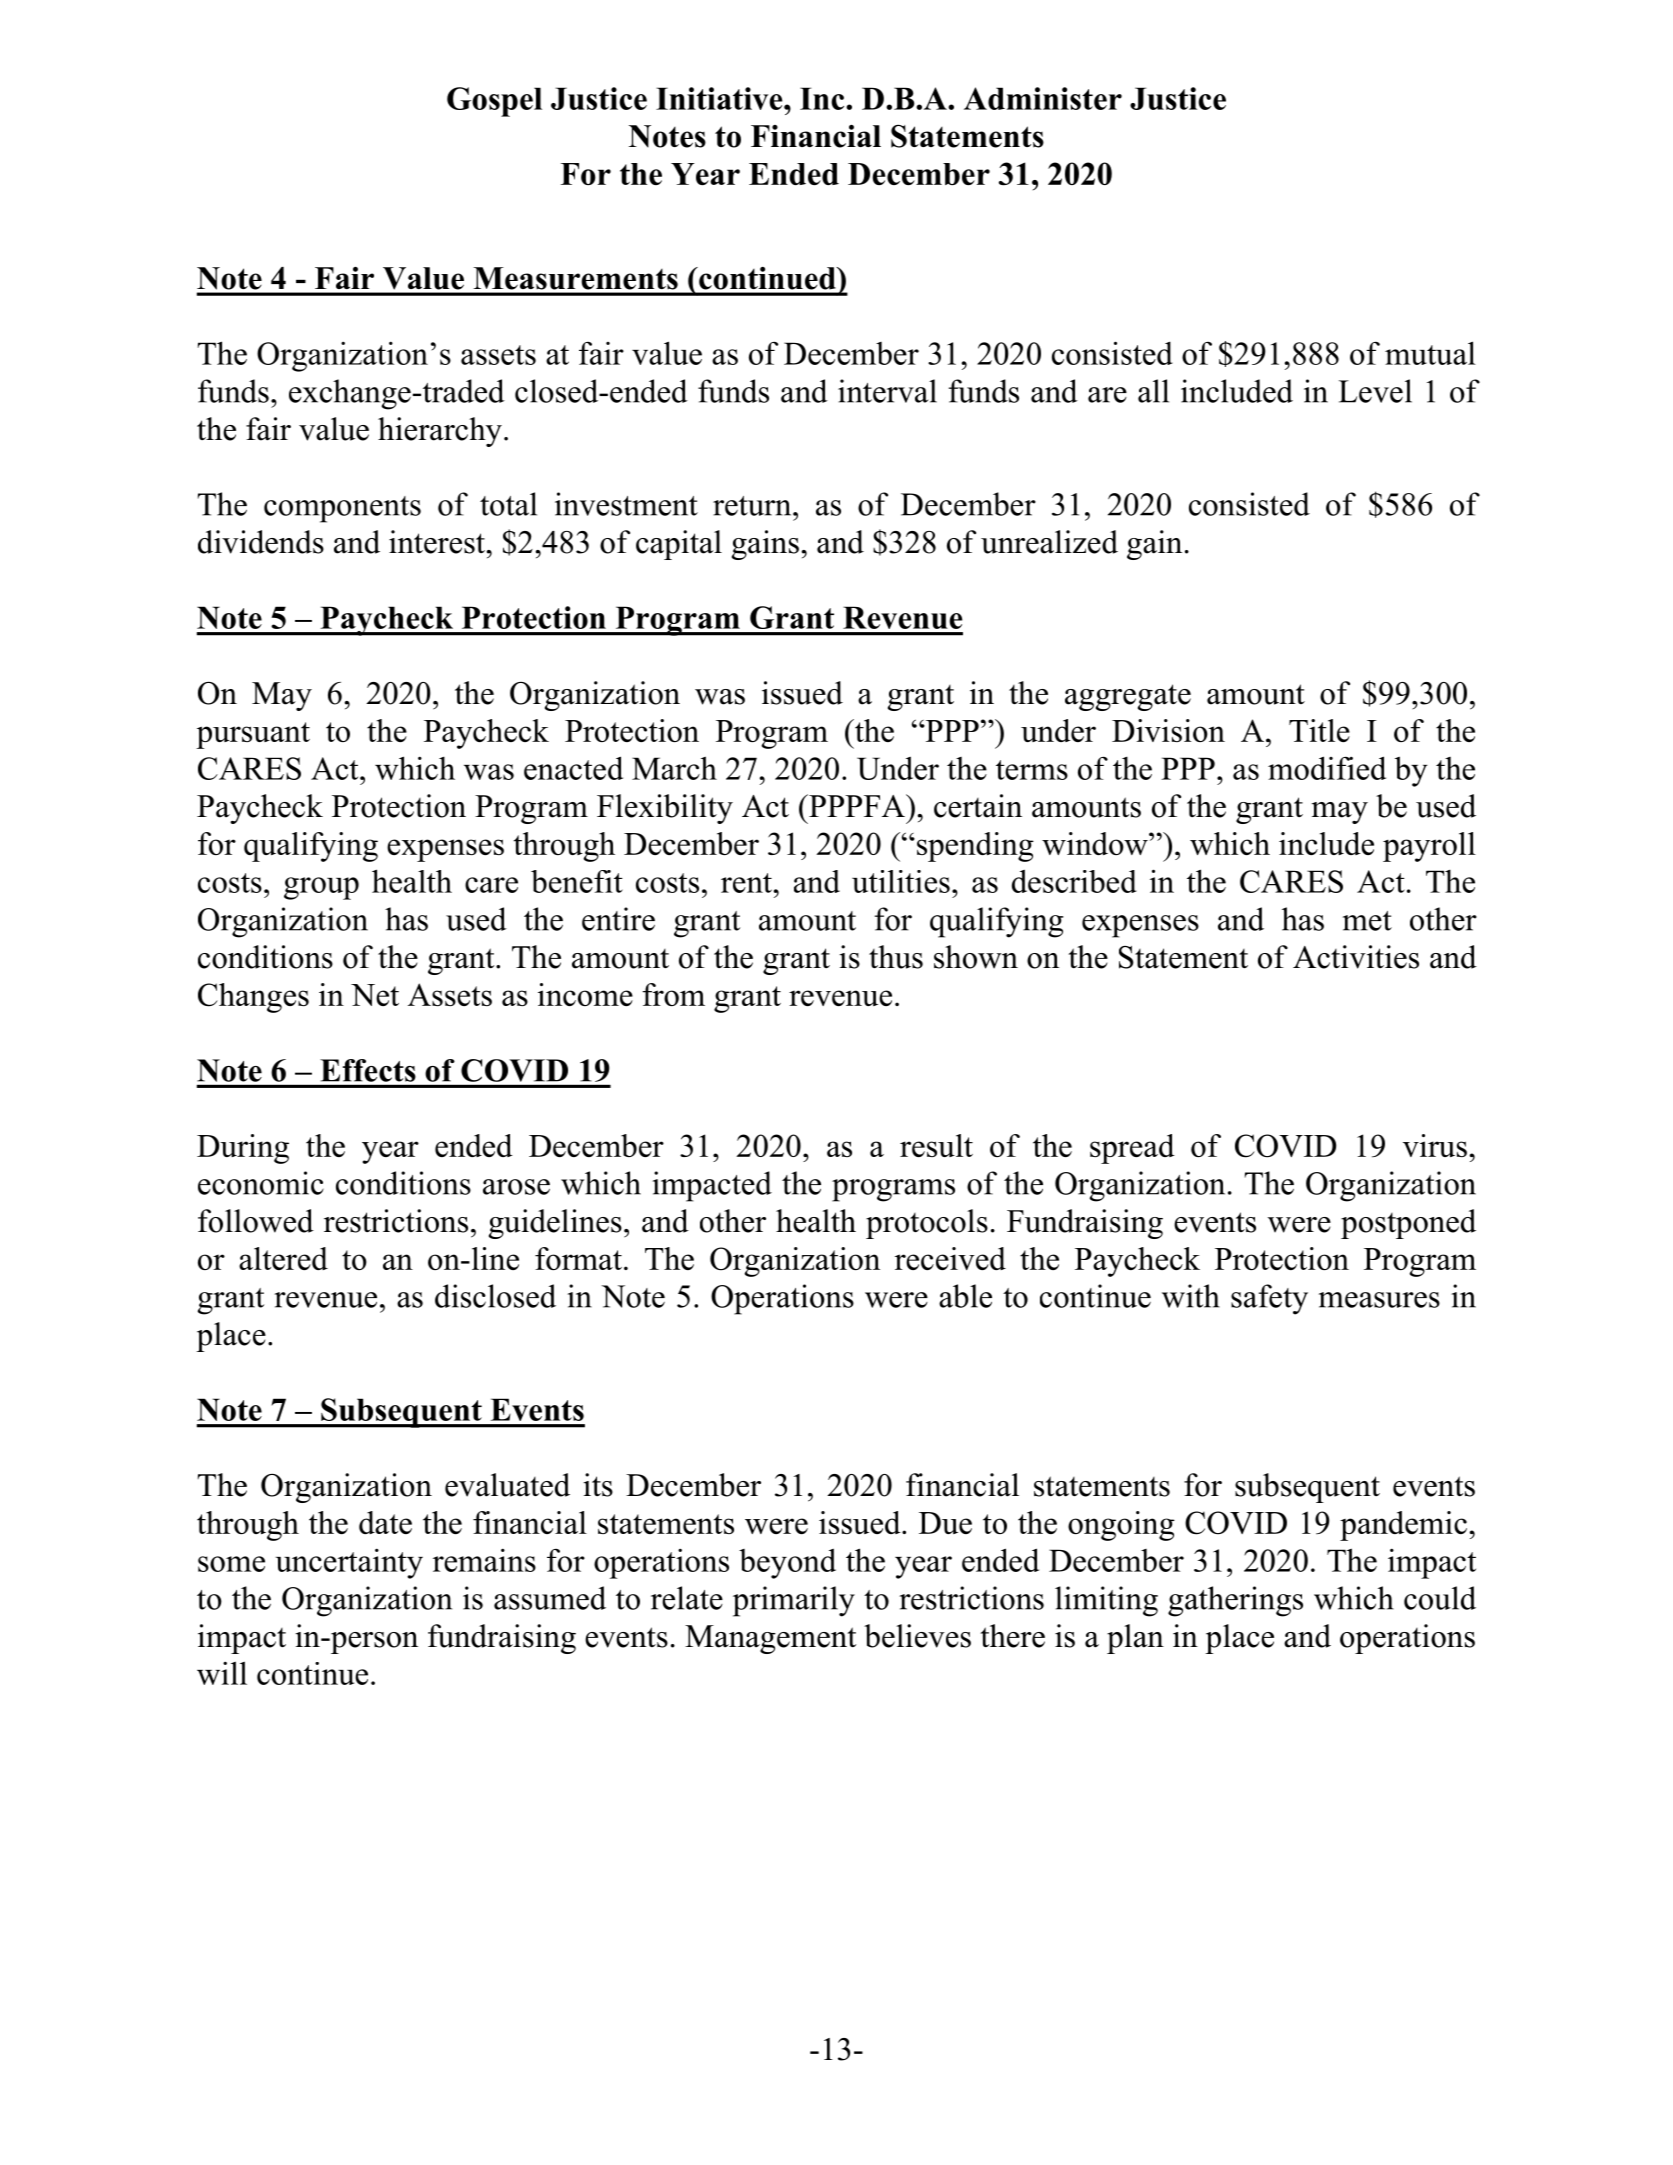  Describe the element at coordinates (1435, 1145) in the image. I see `virus` at that location.
